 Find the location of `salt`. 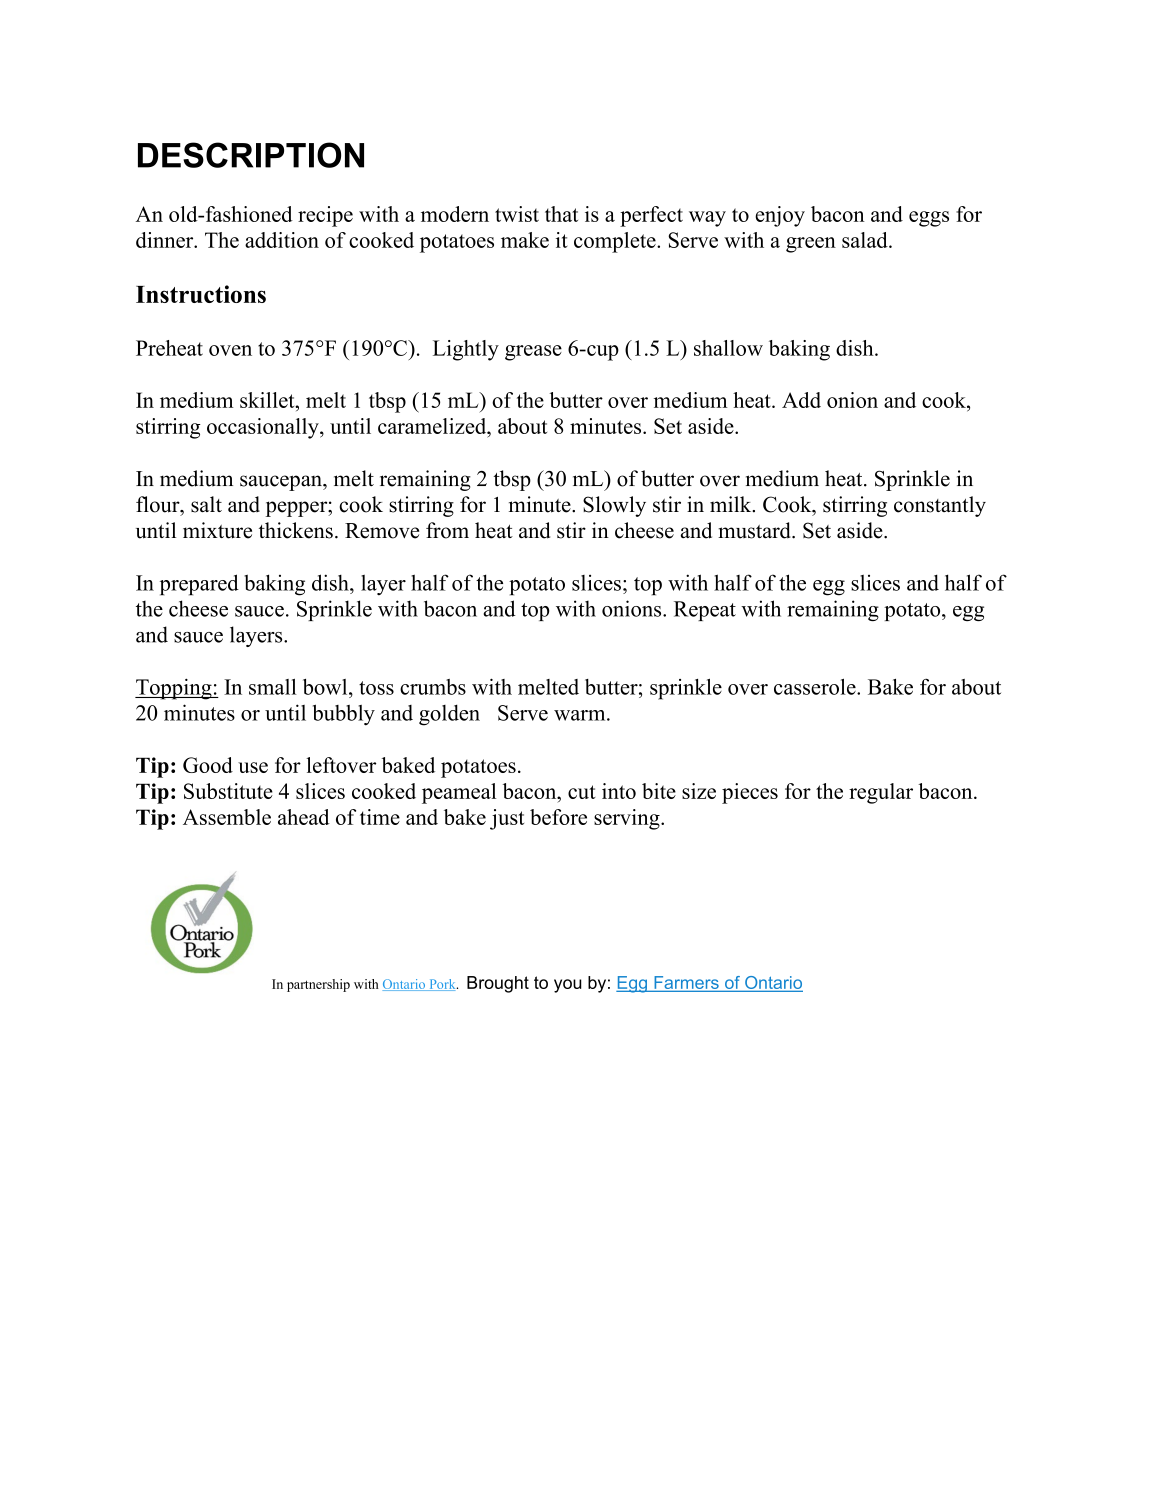

salt is located at coordinates (206, 504).
